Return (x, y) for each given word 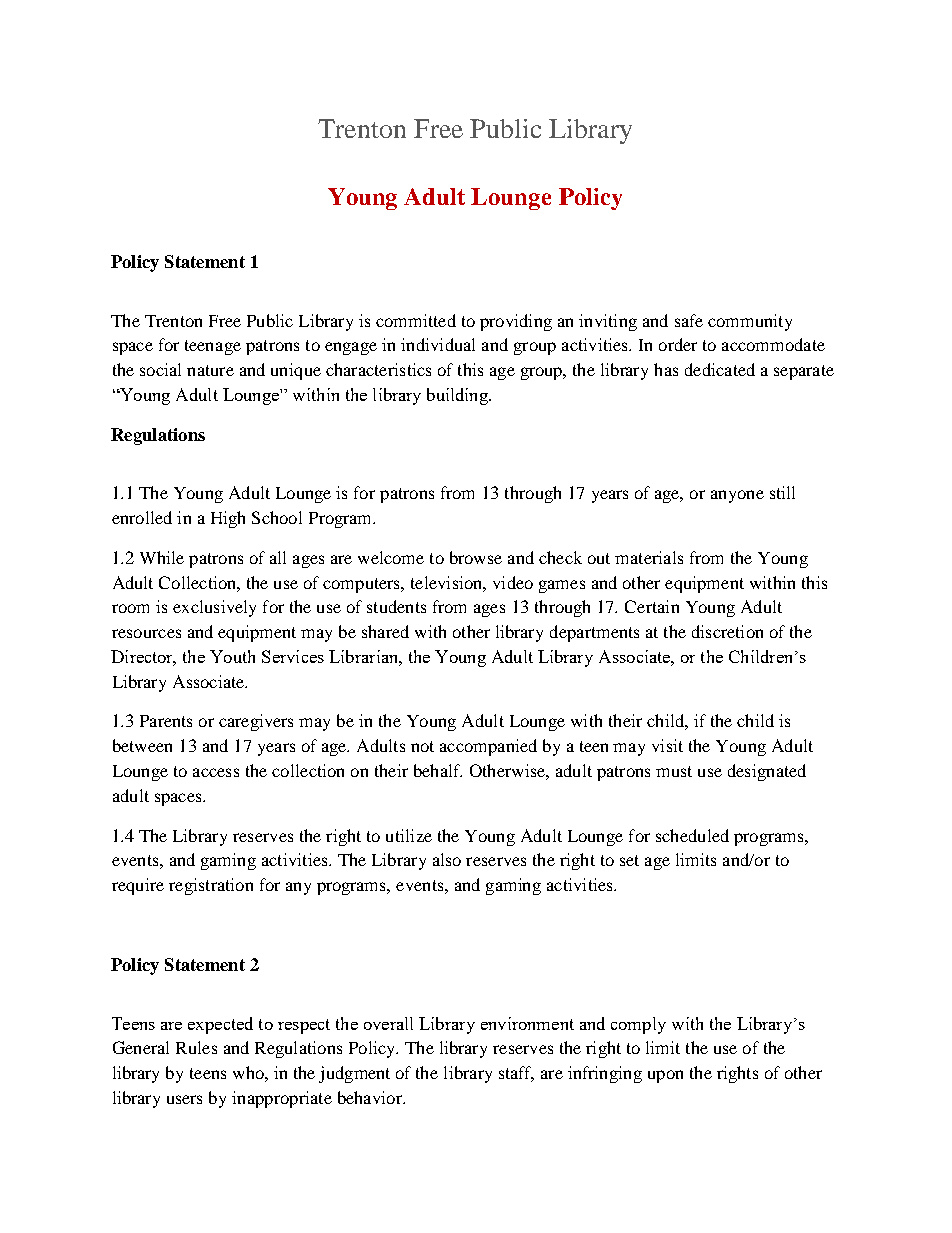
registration (211, 886)
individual (438, 344)
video (513, 582)
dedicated (720, 369)
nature (210, 370)
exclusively (214, 608)
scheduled (692, 835)
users (184, 1099)
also (447, 859)
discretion (727, 631)
